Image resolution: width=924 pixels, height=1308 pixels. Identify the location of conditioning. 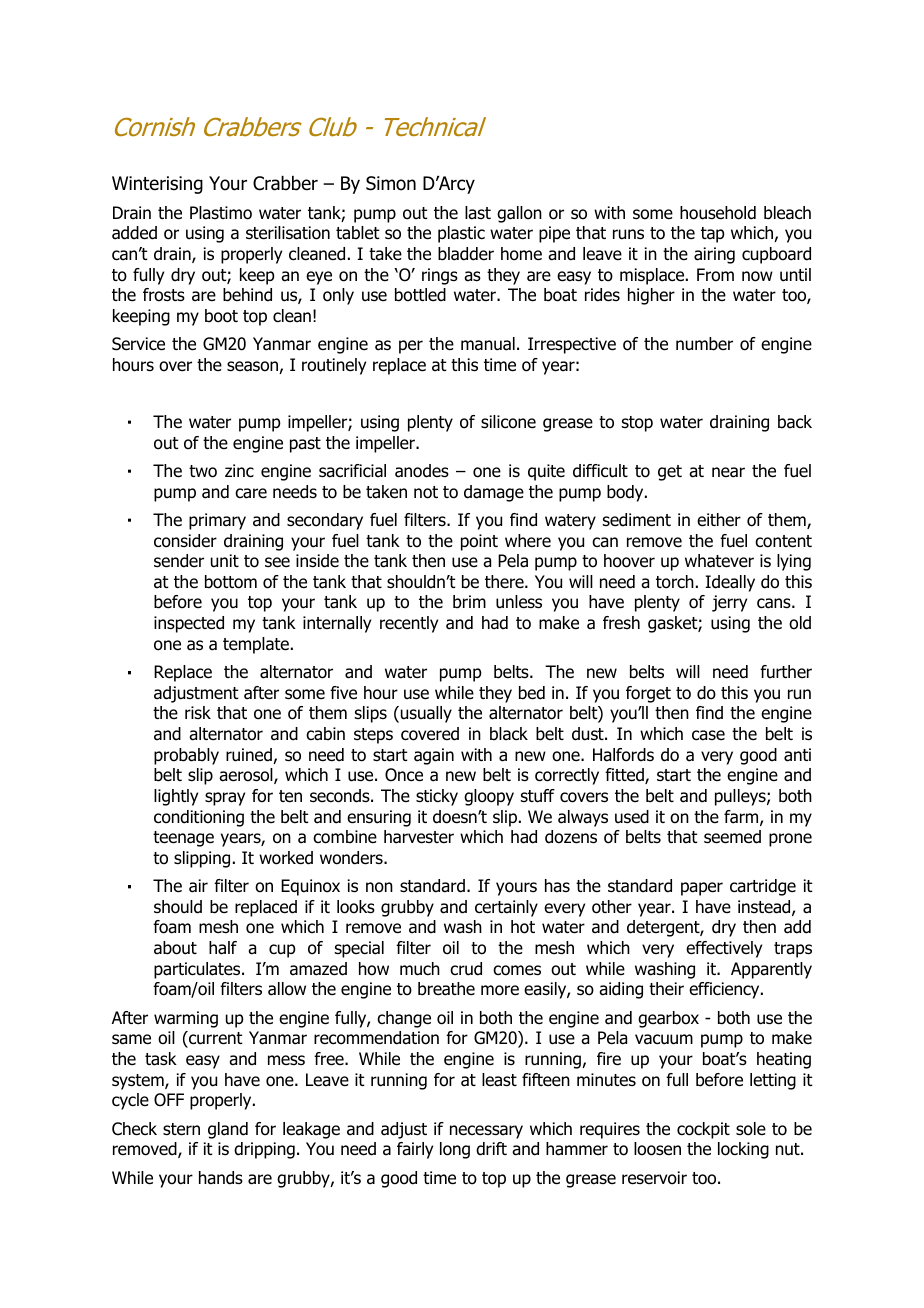
(199, 818).
